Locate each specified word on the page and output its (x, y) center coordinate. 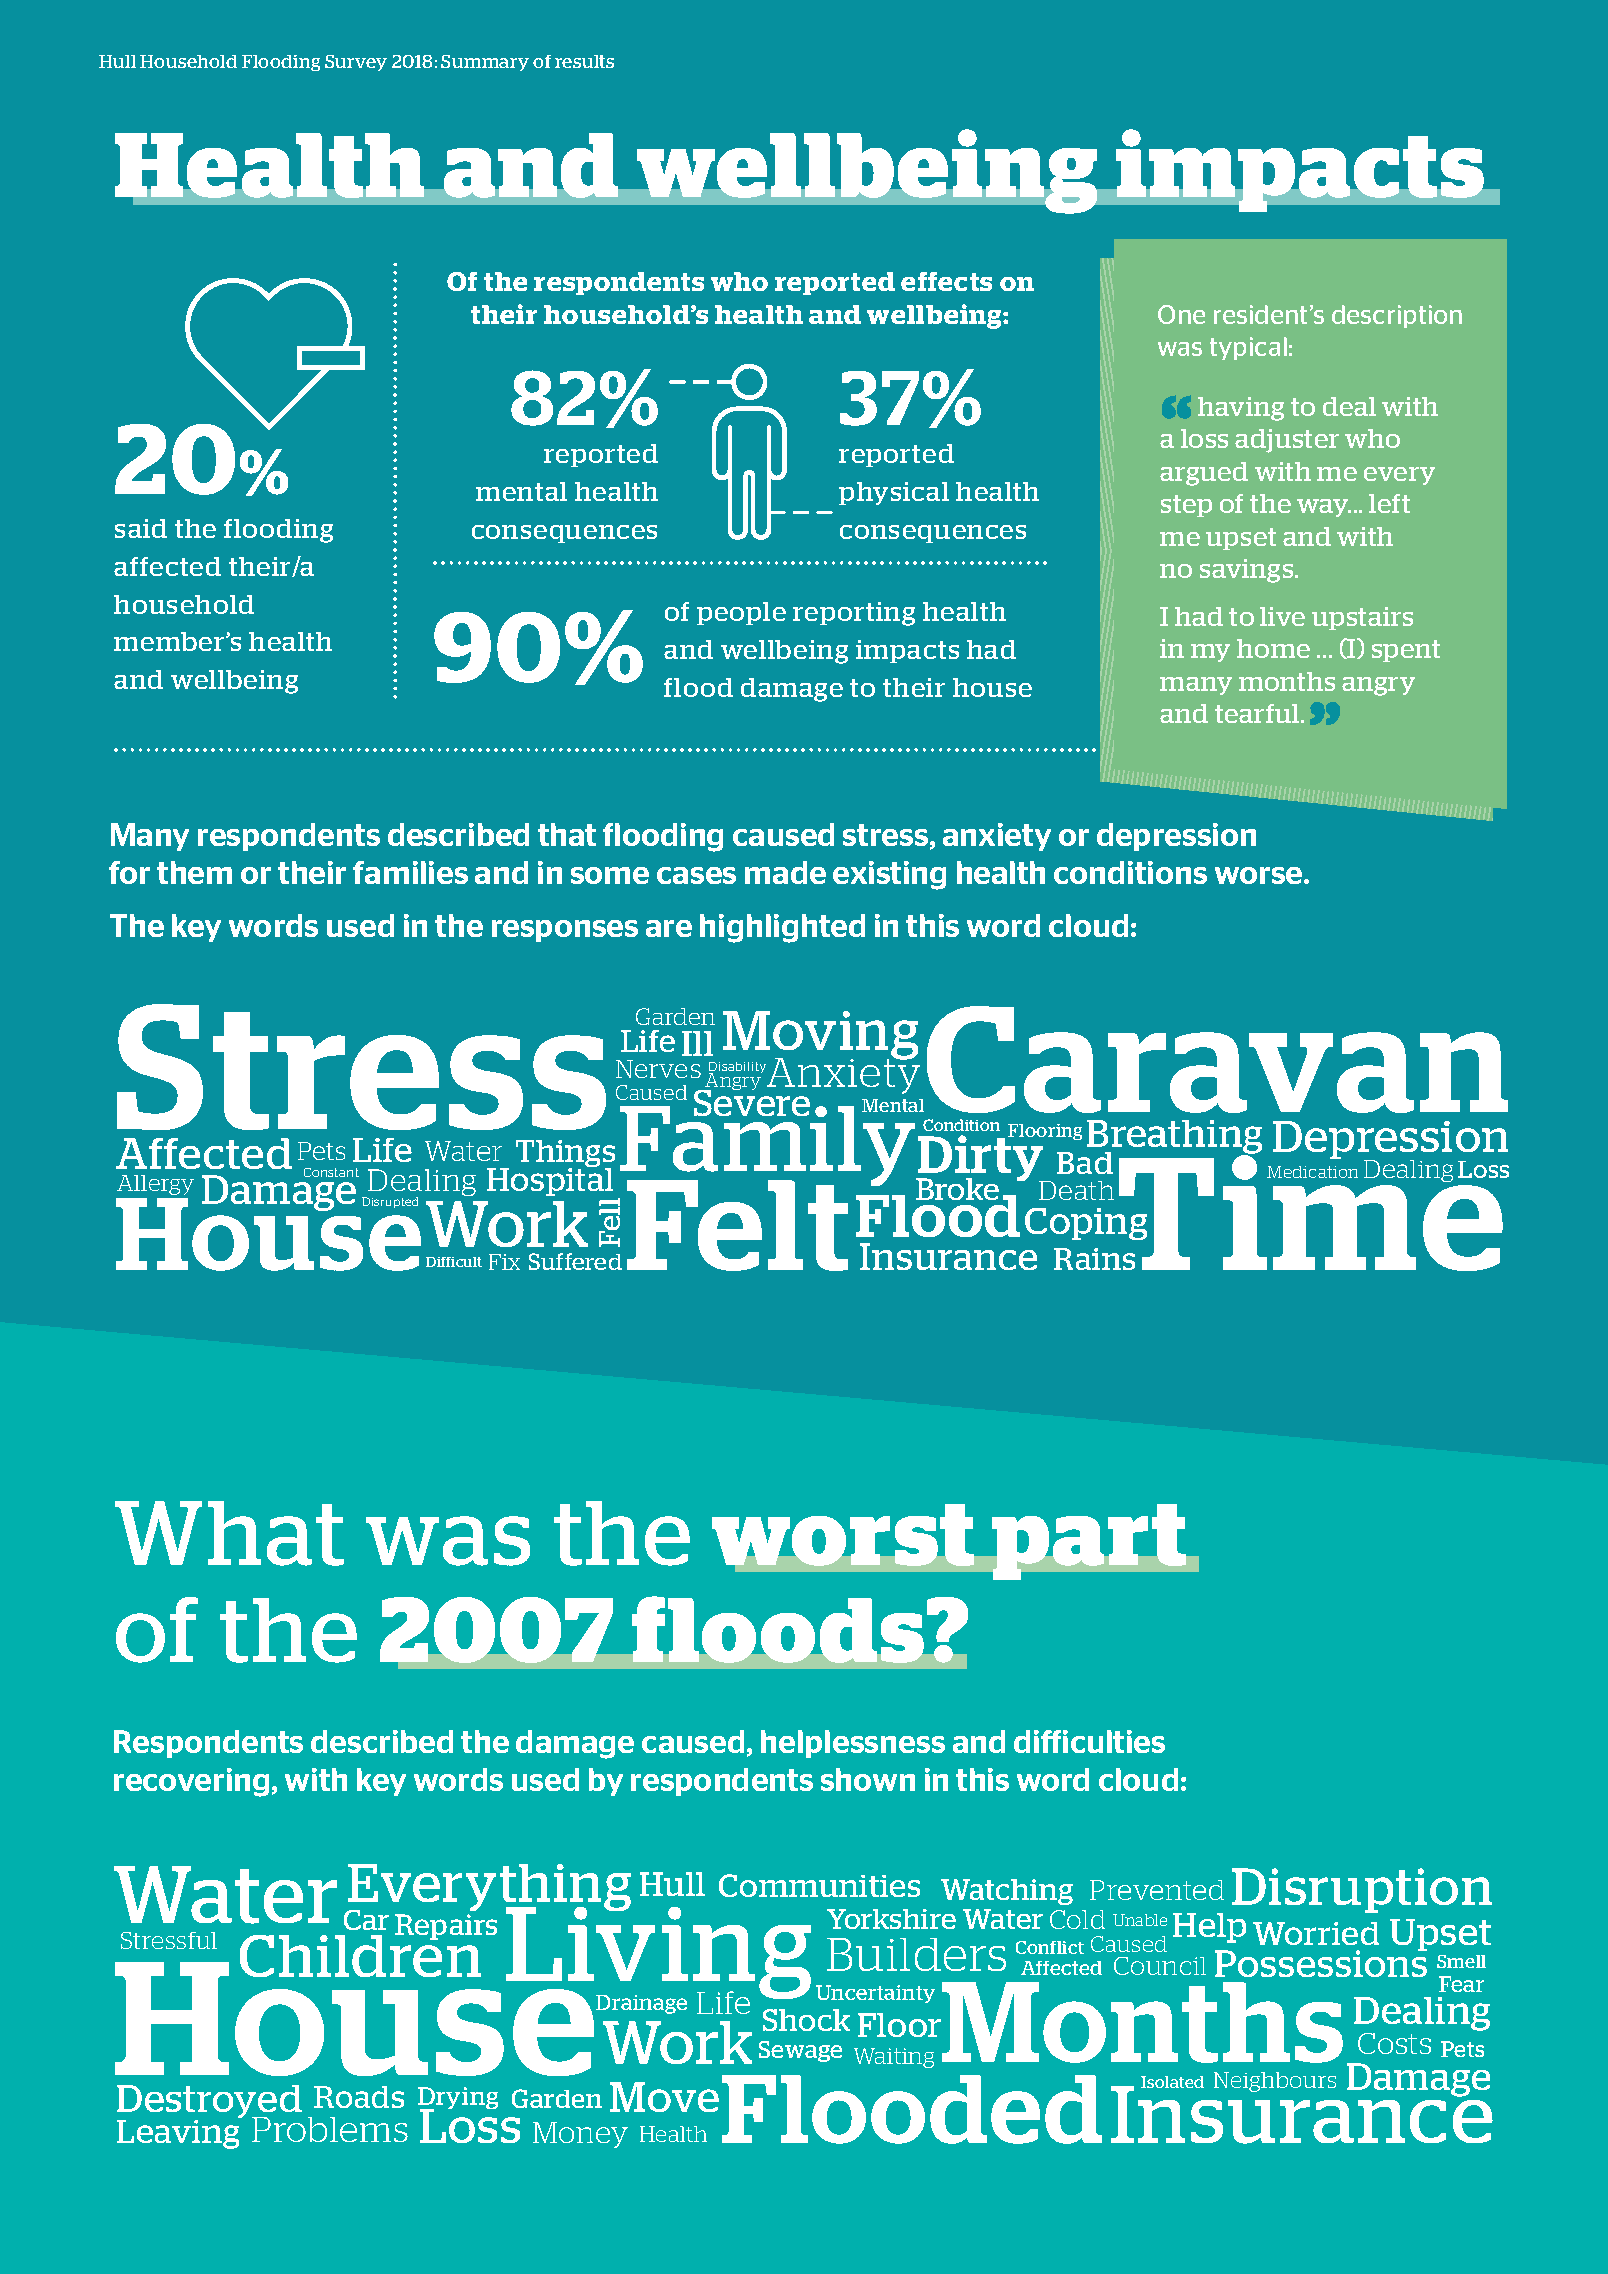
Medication (1312, 1172)
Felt (737, 1225)
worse (1260, 875)
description (1397, 316)
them (194, 872)
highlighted (782, 928)
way (1324, 508)
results (584, 61)
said (141, 528)
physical (894, 493)
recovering (191, 1782)
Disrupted (390, 1202)
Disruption (1362, 1890)
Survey (356, 63)
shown (868, 1779)
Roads (359, 2097)
